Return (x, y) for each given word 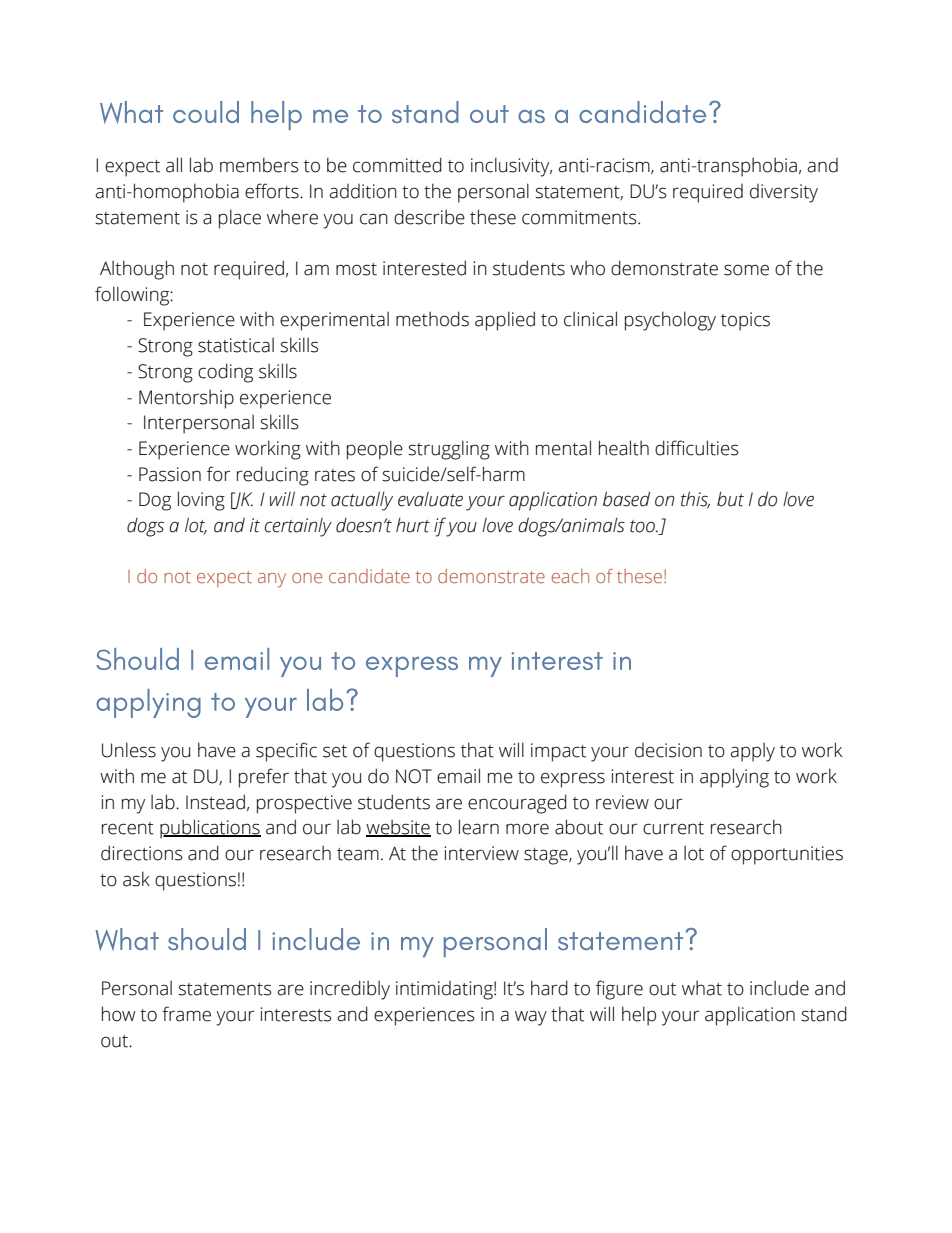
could (206, 112)
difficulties (697, 448)
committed (397, 165)
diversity (784, 193)
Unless (129, 750)
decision (668, 750)
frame (186, 1014)
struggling (449, 450)
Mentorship (186, 399)
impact (558, 752)
